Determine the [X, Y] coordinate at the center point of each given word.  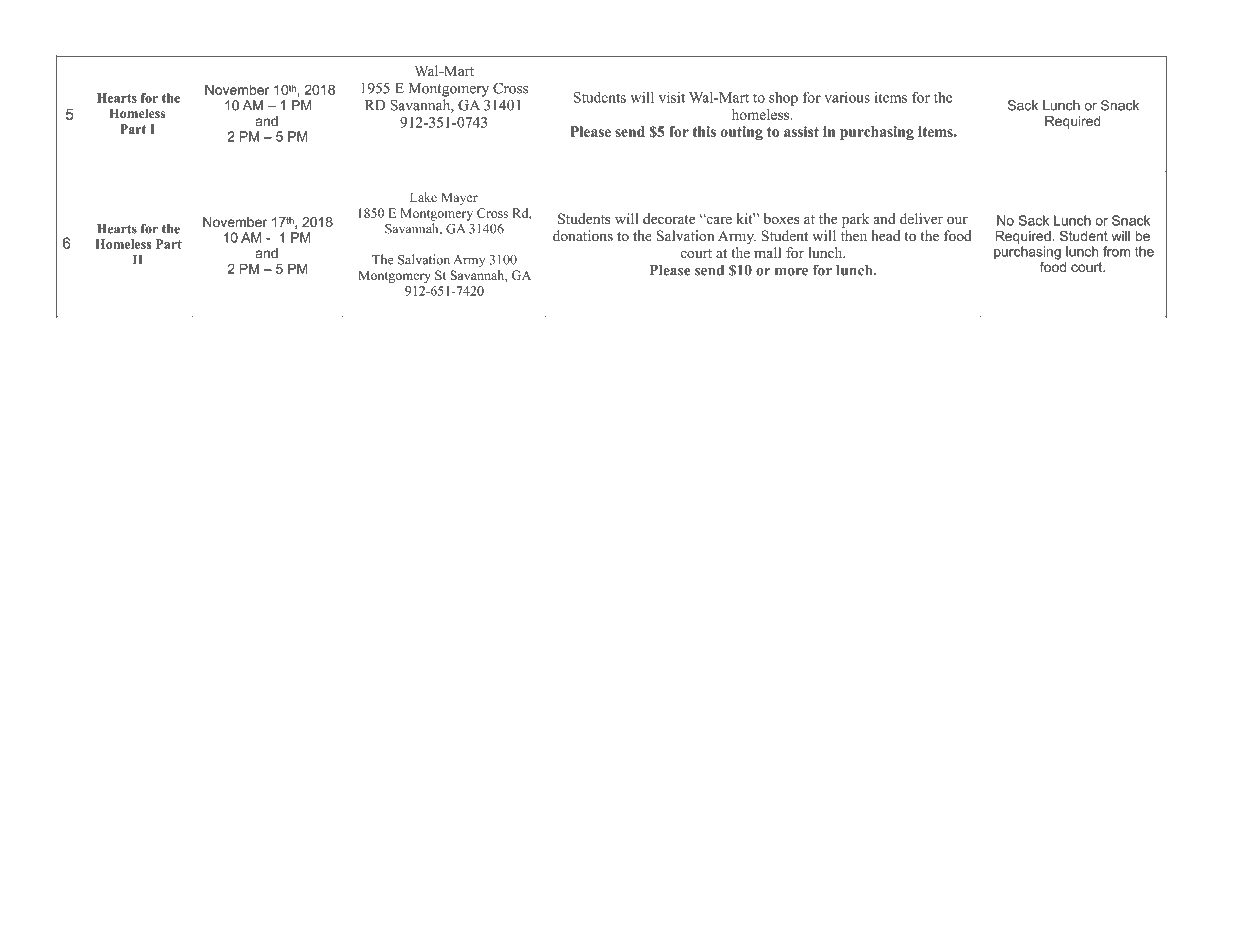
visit [672, 97]
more [791, 272]
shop [783, 99]
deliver [921, 218]
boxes [782, 218]
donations [583, 236]
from [1116, 251]
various [847, 97]
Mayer [459, 198]
